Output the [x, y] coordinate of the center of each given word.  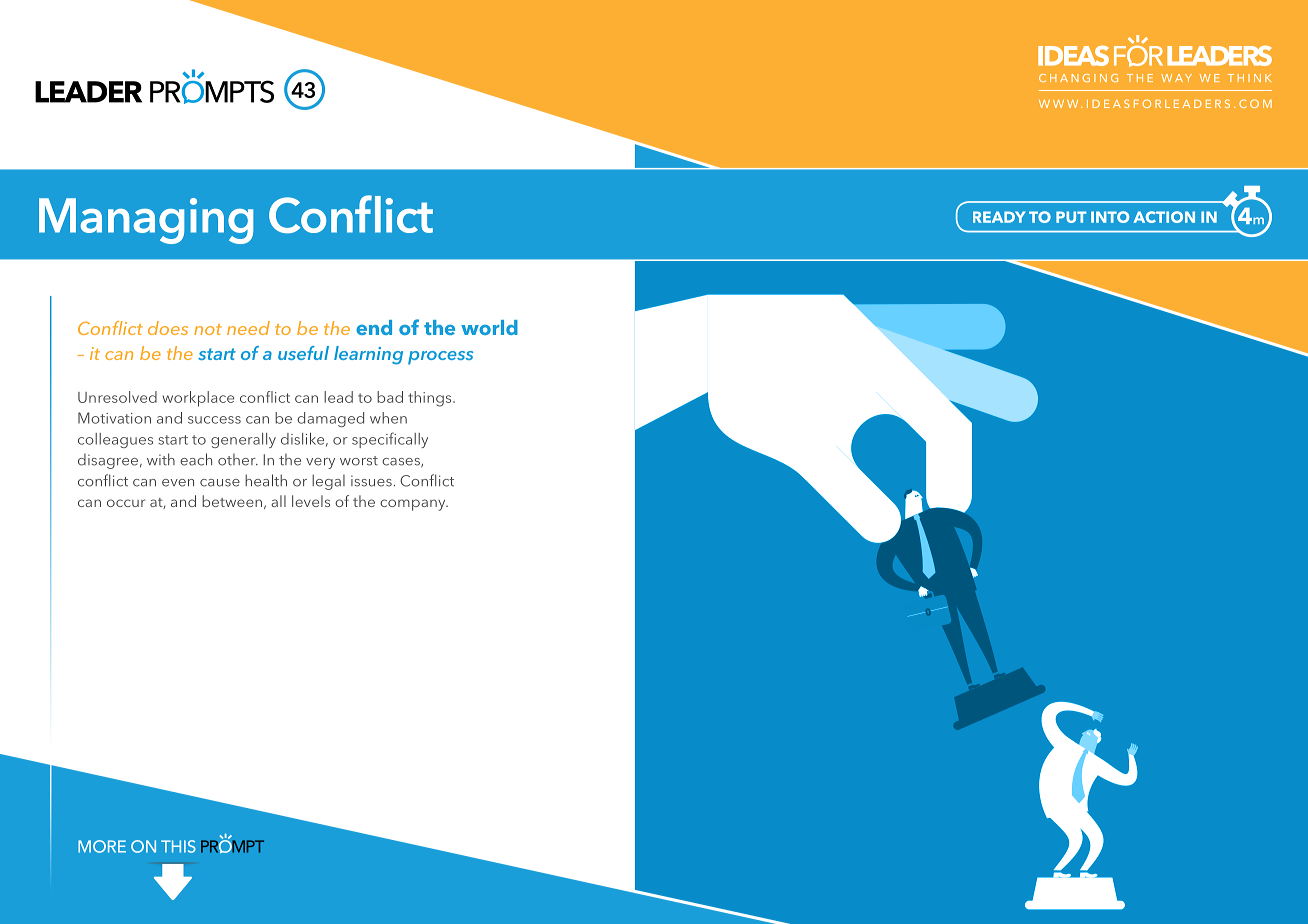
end [374, 327]
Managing [146, 221]
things [431, 399]
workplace [198, 399]
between [232, 501]
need [248, 328]
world [489, 327]
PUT [1071, 217]
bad [390, 397]
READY [999, 217]
